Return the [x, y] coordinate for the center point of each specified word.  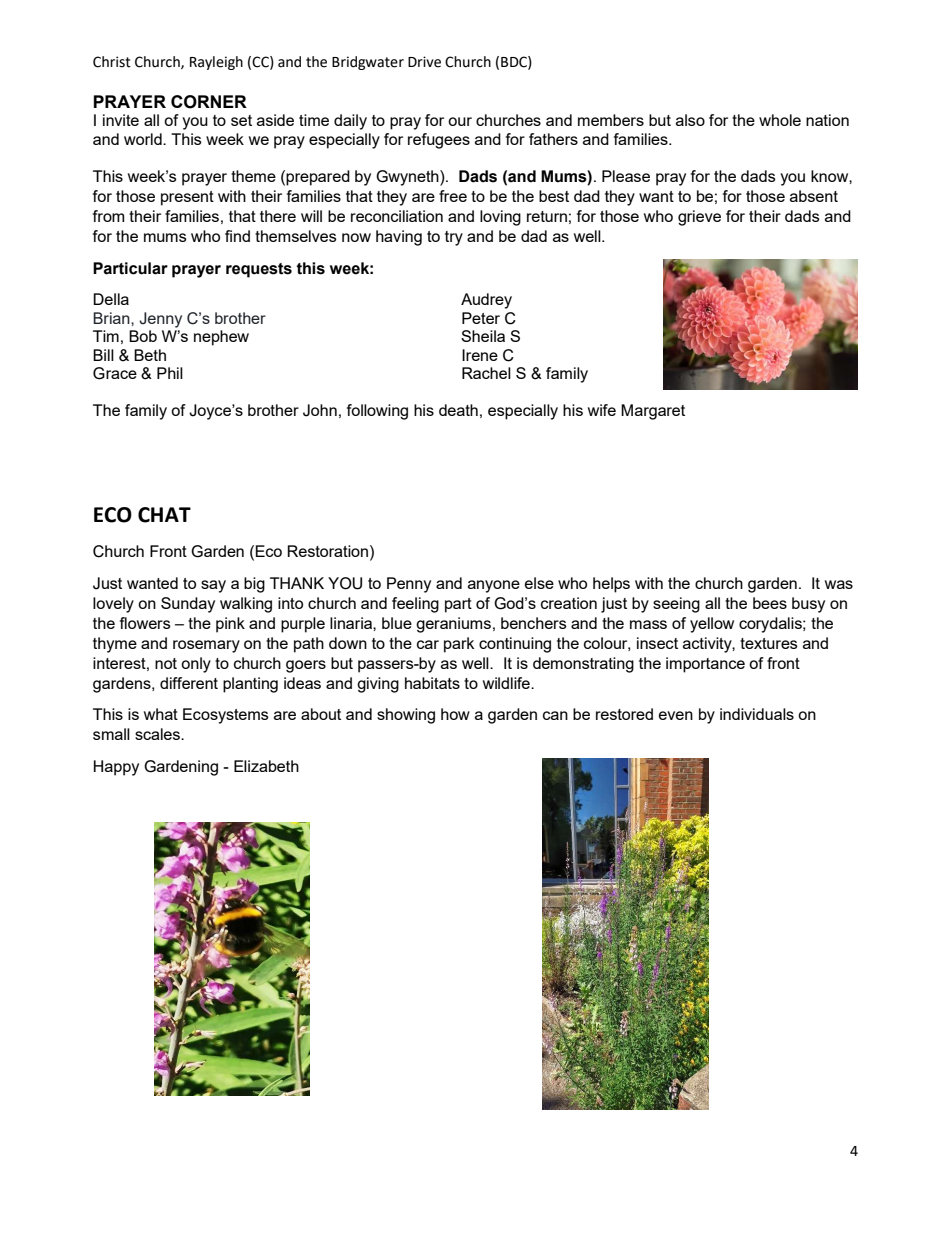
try [454, 238]
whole [780, 120]
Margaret [653, 412]
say [213, 586]
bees [770, 603]
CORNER [209, 102]
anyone [494, 586]
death [458, 410]
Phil [170, 373]
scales [158, 734]
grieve [699, 218]
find [237, 236]
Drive [424, 62]
